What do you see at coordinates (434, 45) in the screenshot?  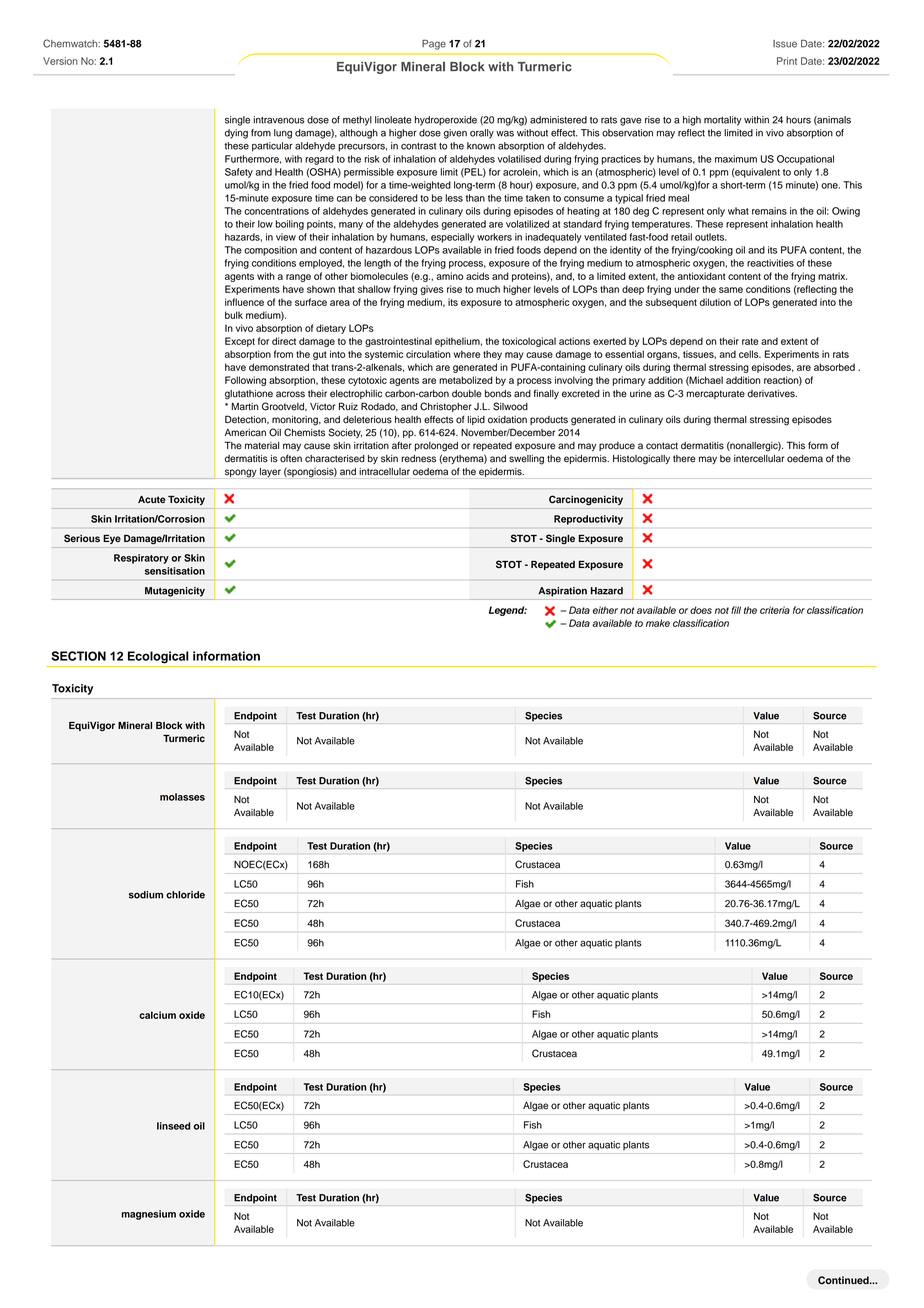 I see `Page` at bounding box center [434, 45].
